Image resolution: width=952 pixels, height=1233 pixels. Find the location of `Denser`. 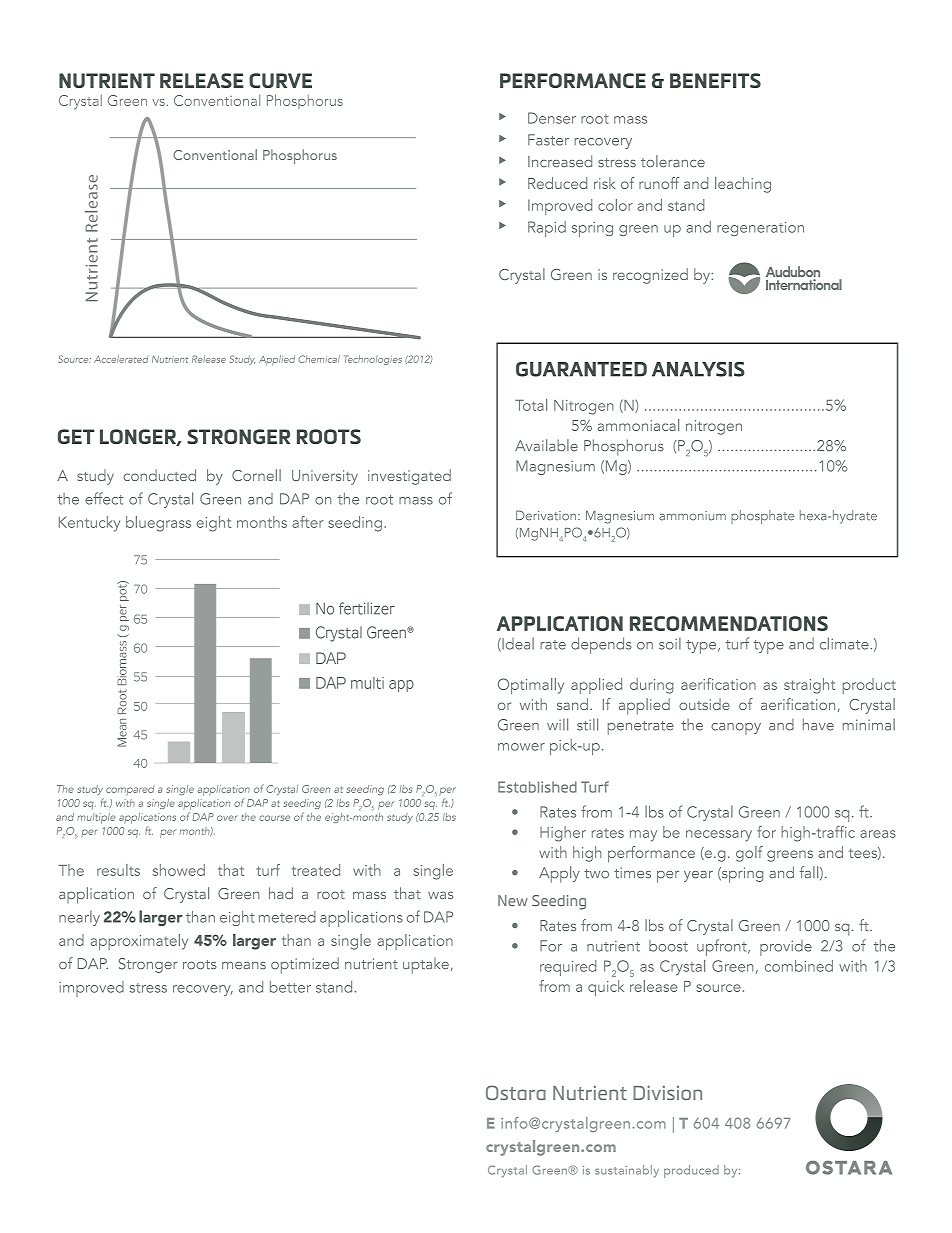

Denser is located at coordinates (552, 118).
